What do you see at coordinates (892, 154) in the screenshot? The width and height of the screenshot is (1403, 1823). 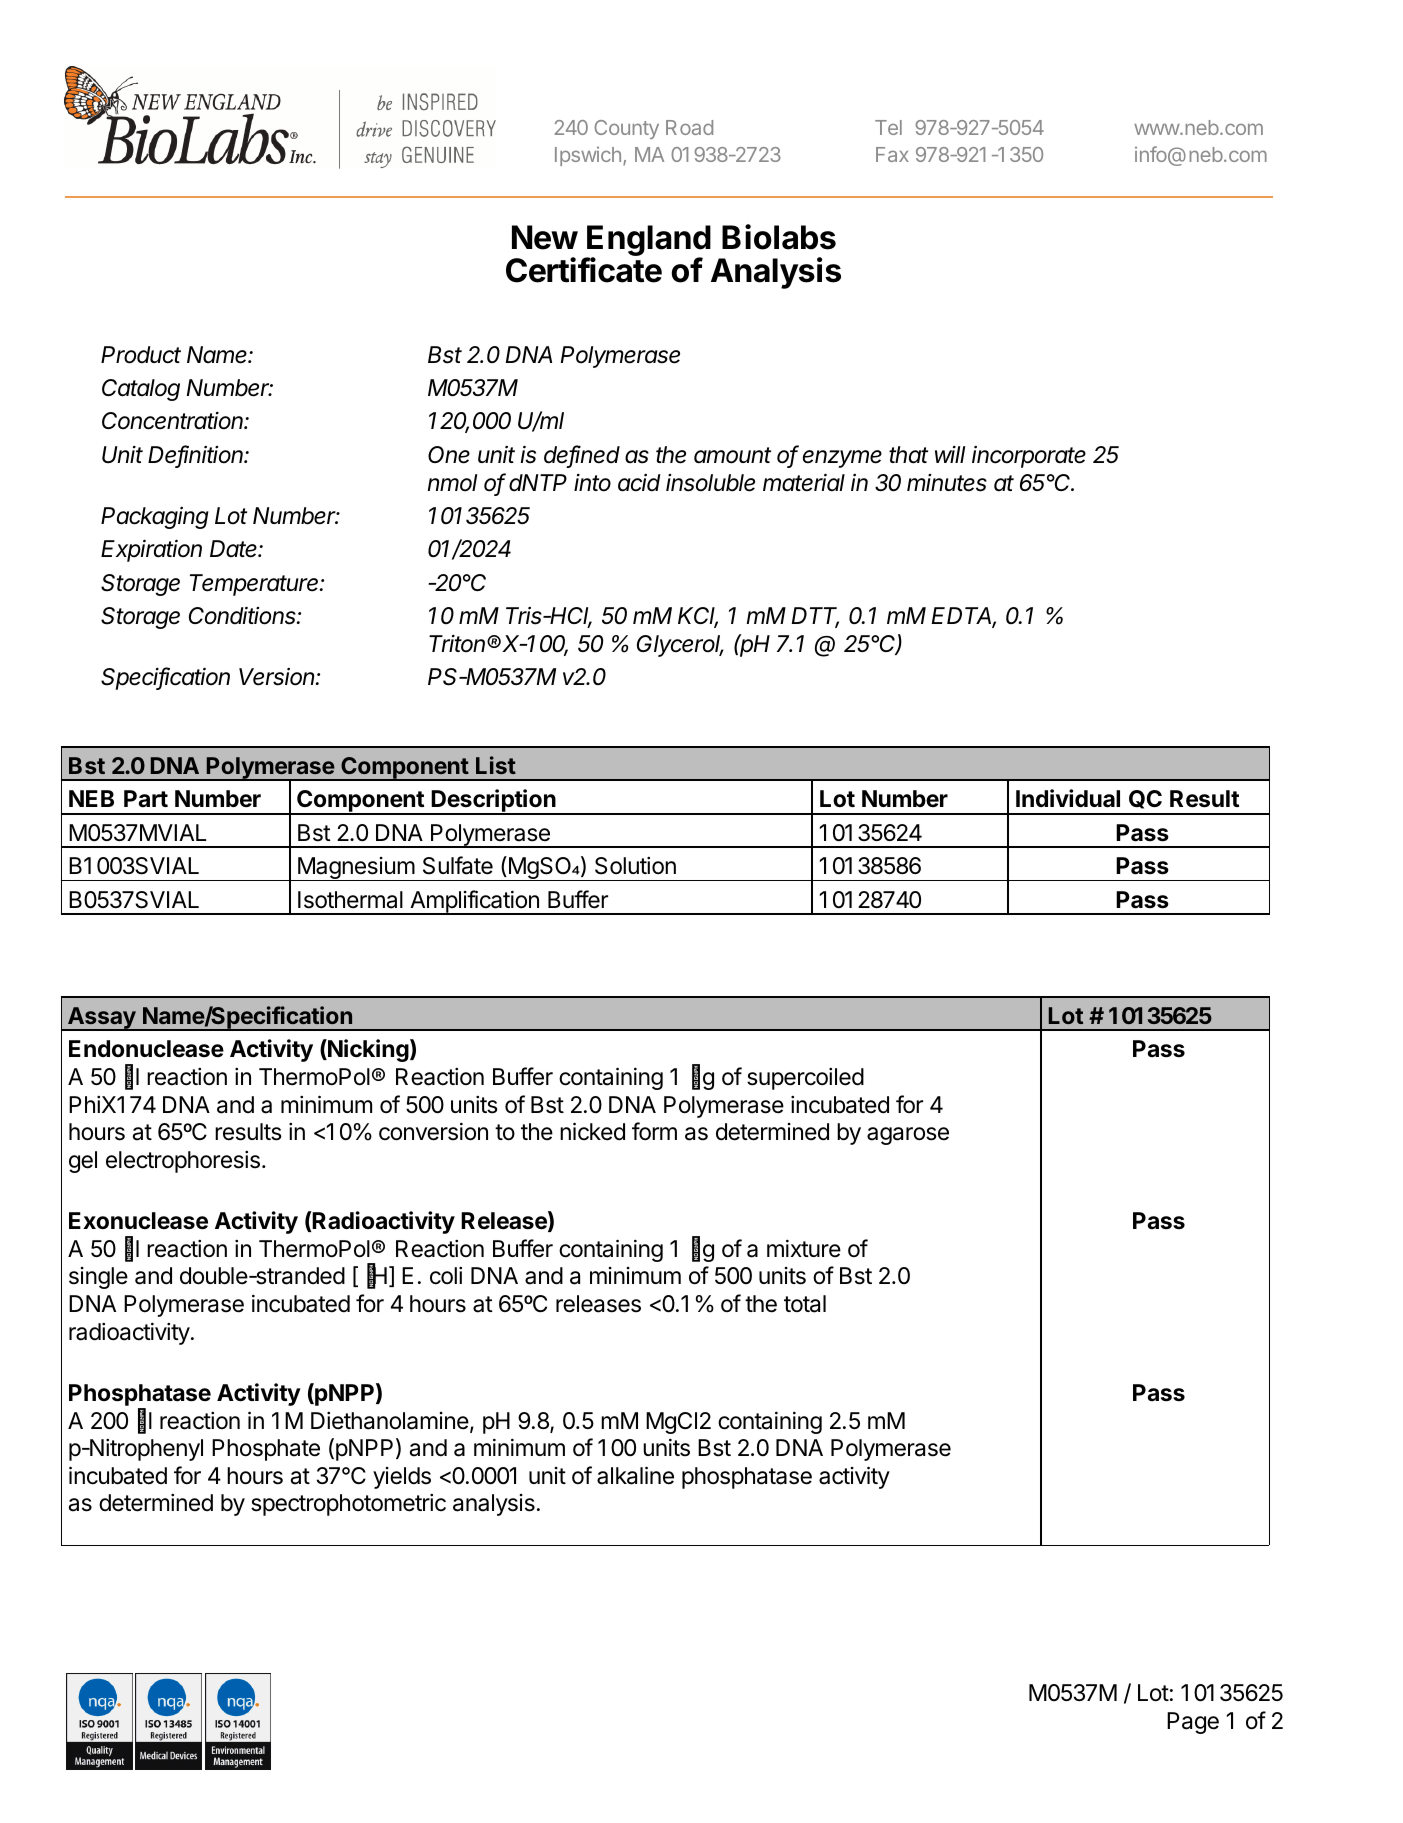 I see `Fax` at bounding box center [892, 154].
